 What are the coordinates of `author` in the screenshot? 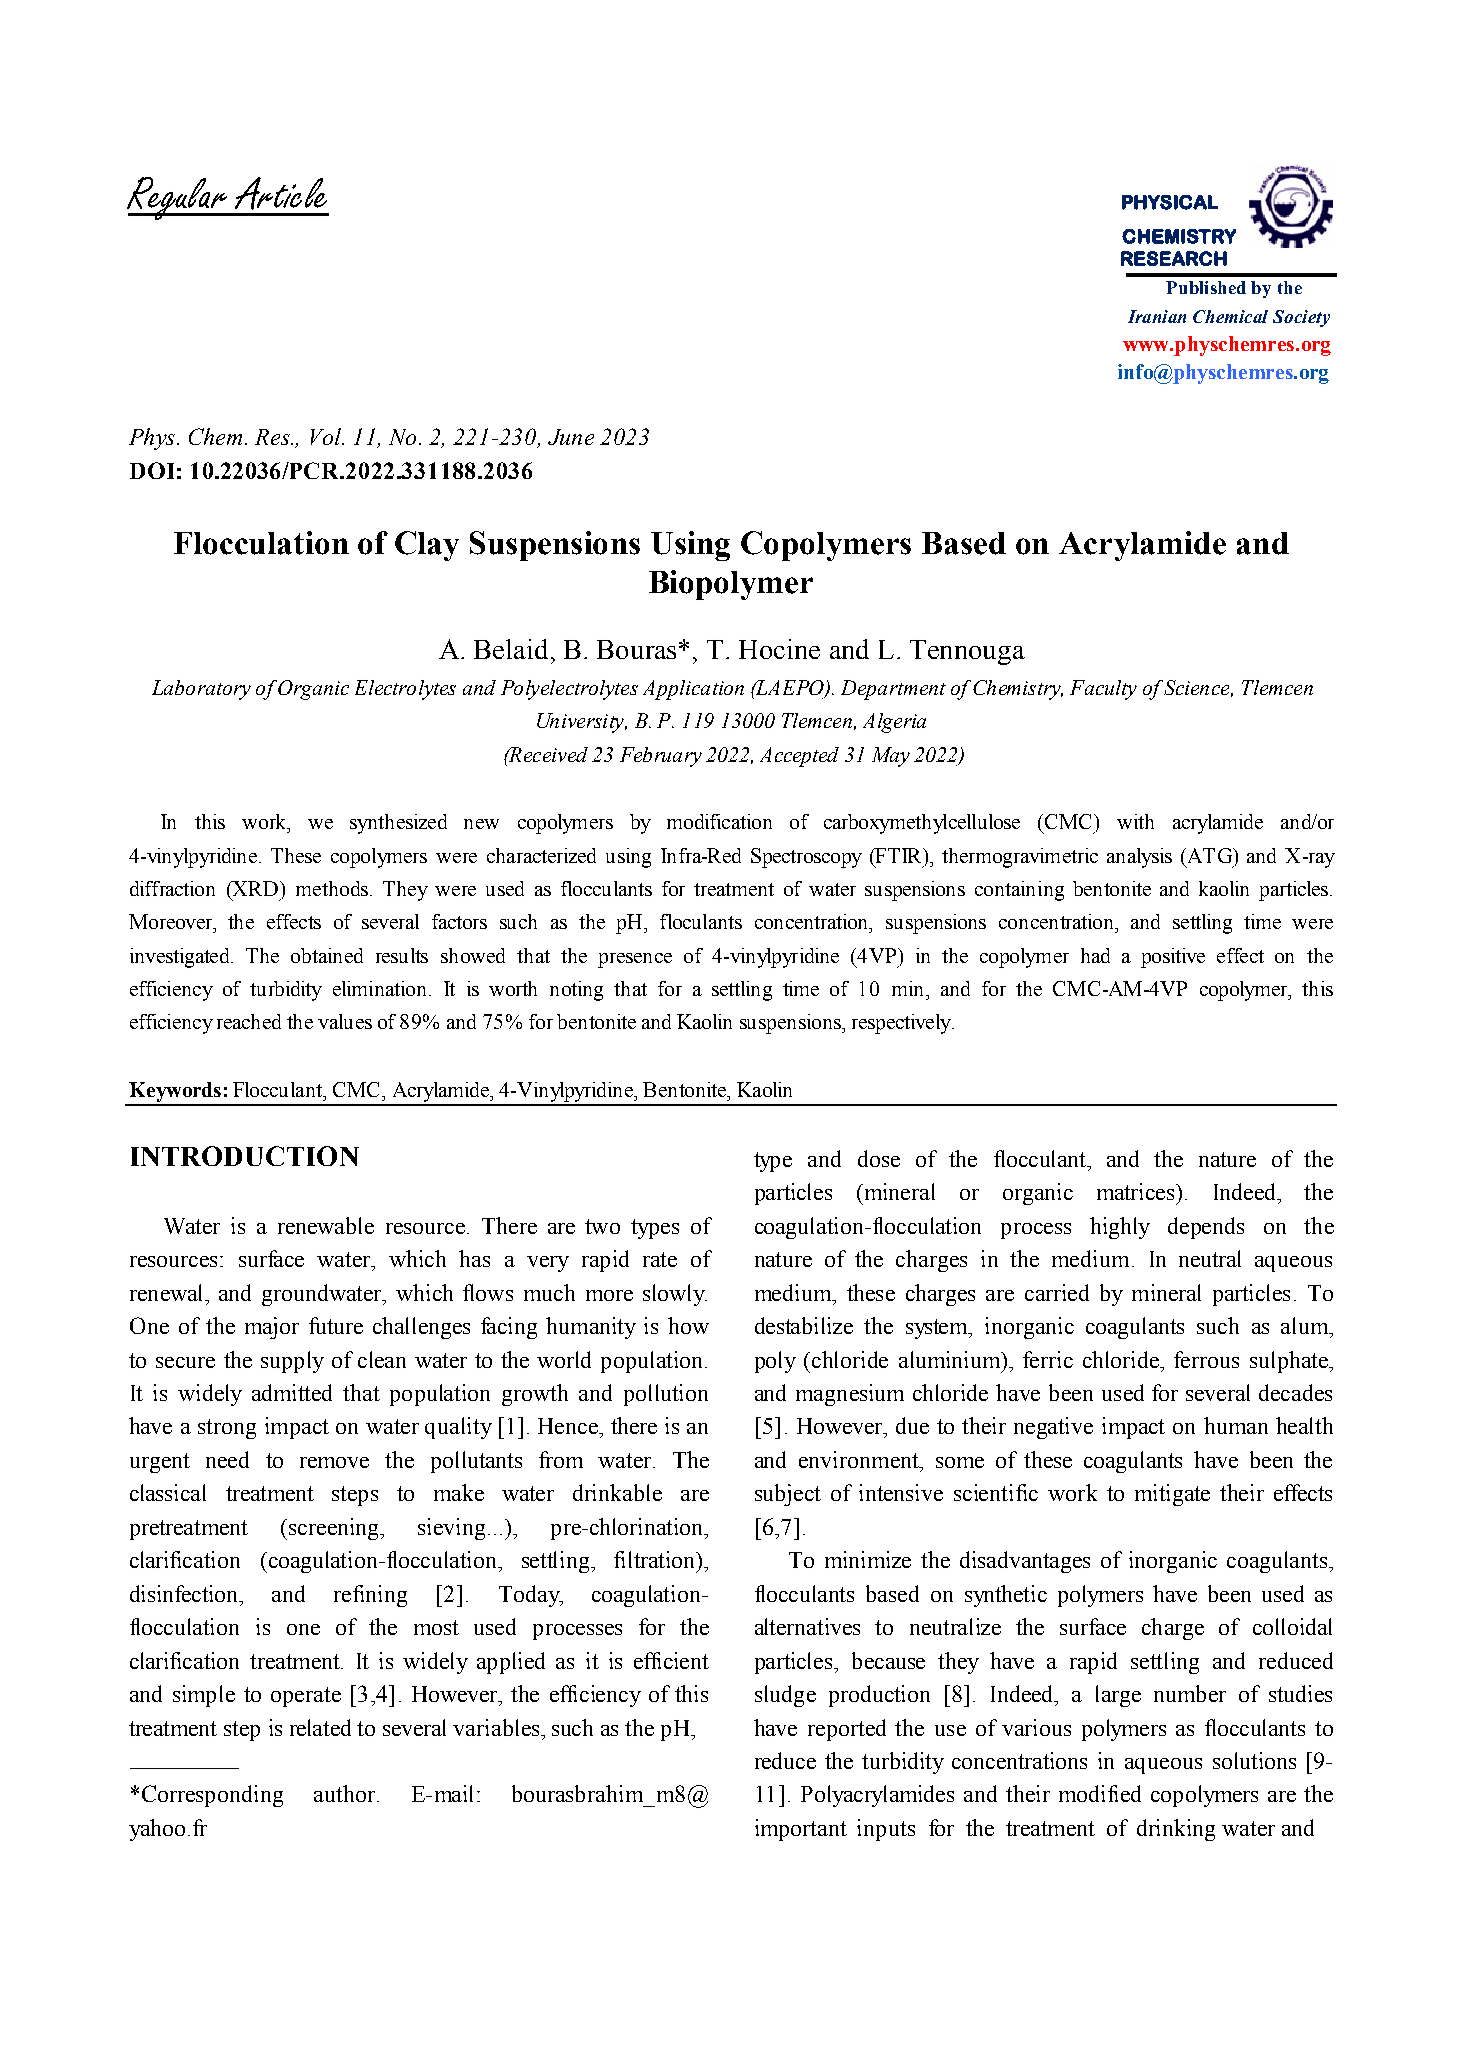 It's located at (346, 1793).
